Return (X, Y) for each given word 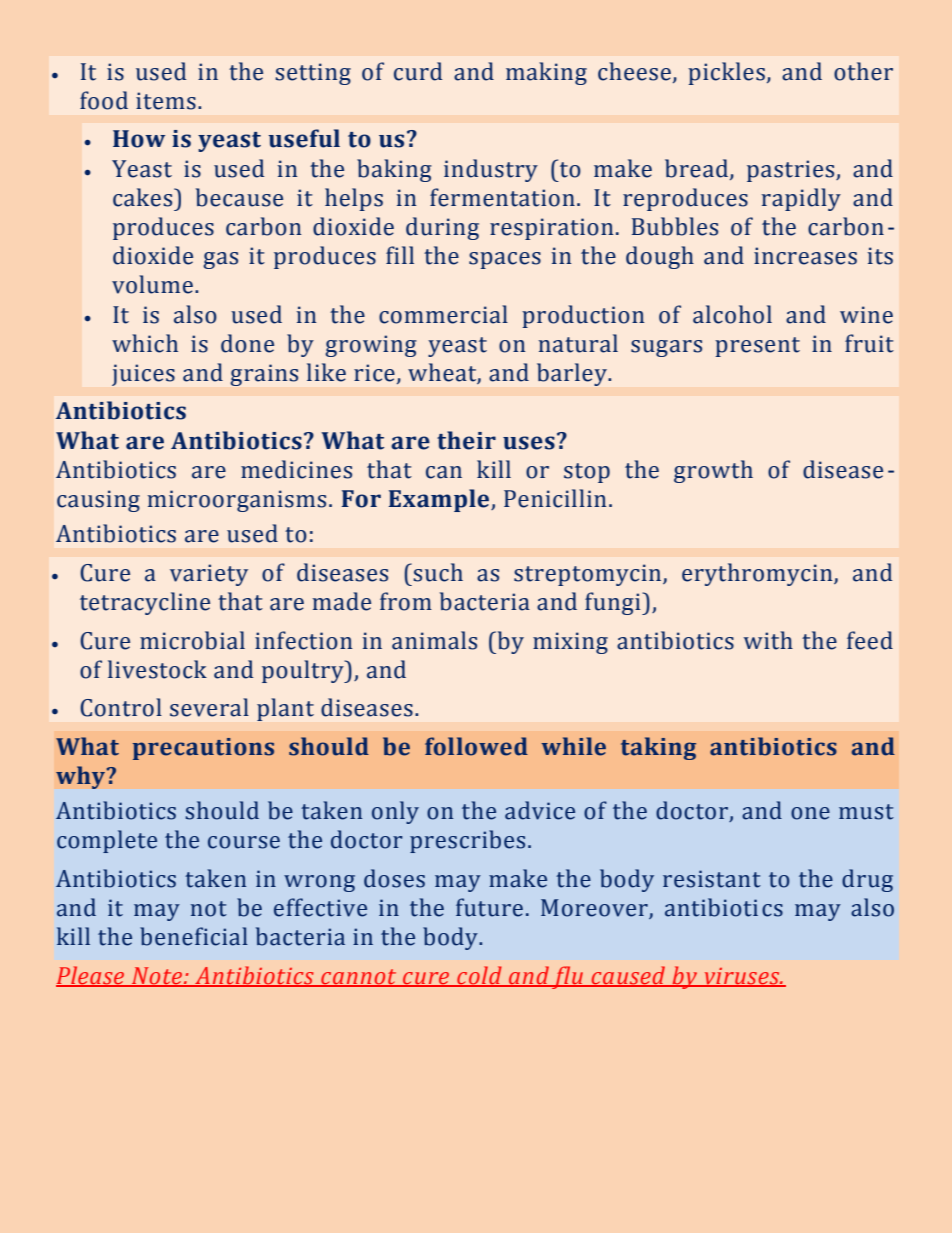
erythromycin (758, 574)
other (863, 71)
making (546, 73)
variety (209, 575)
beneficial (194, 936)
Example (440, 500)
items (166, 101)
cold (479, 976)
